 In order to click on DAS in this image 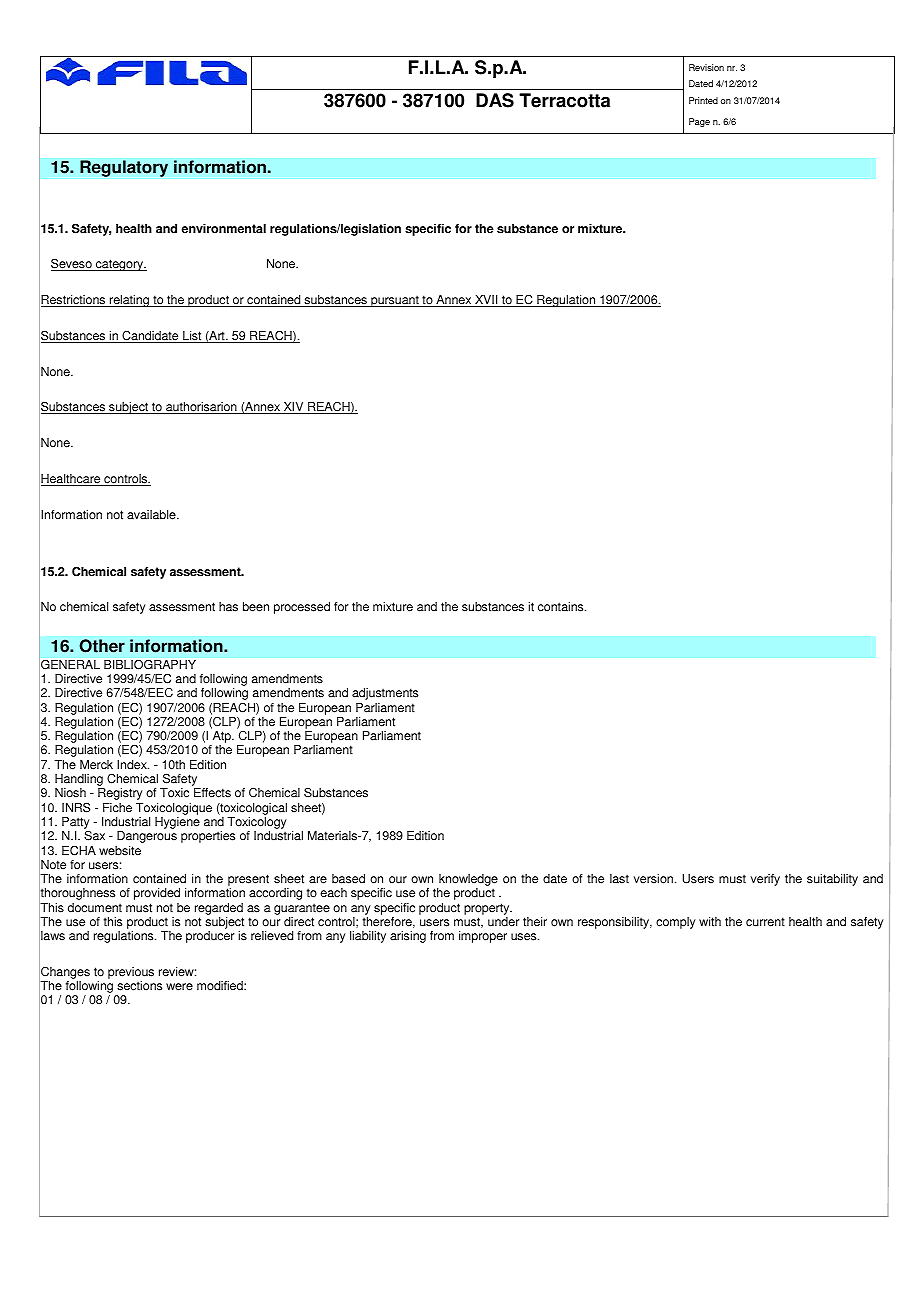, I will do `click(495, 100)`.
